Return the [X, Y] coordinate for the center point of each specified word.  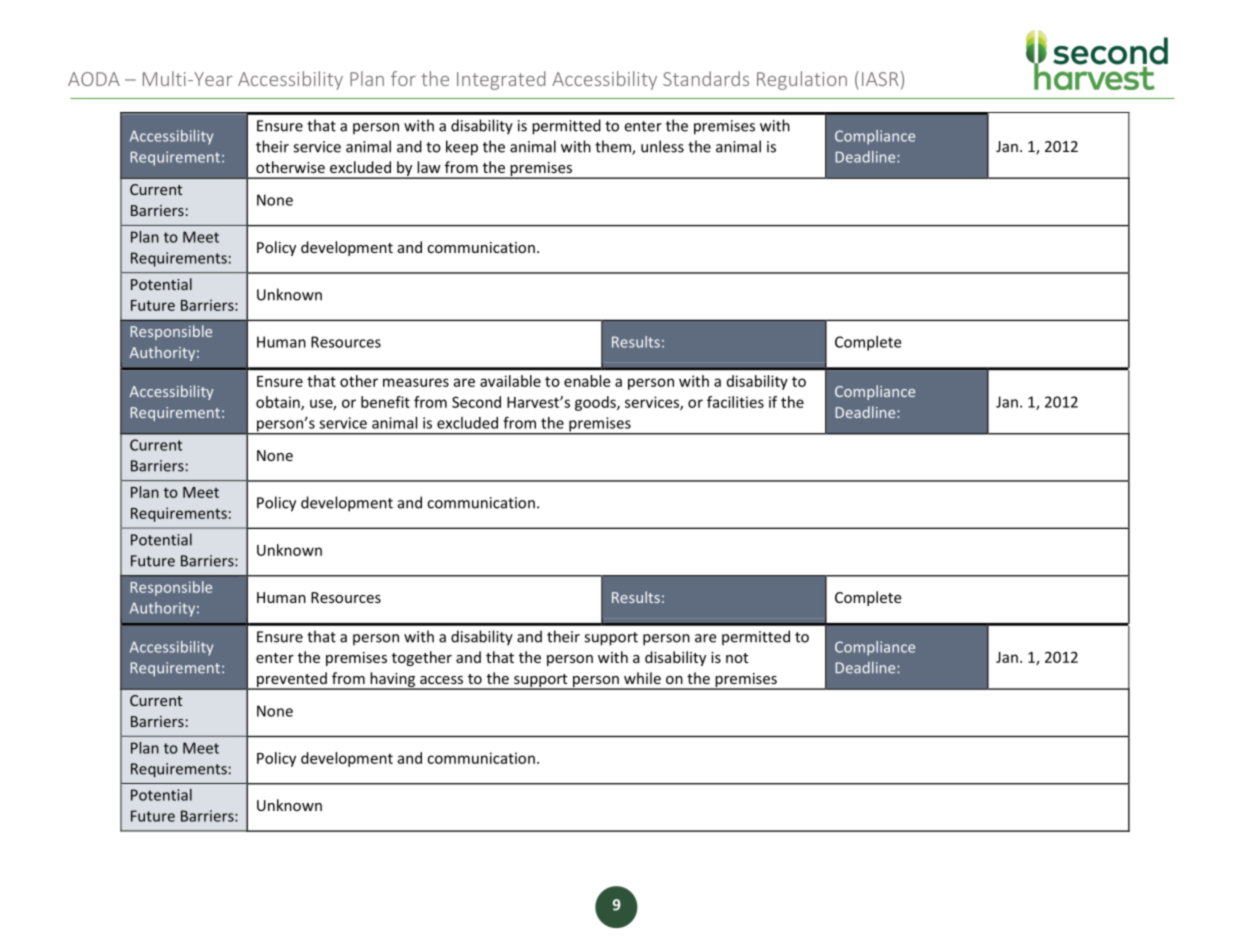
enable [587, 381]
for [403, 78]
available [510, 381]
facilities [735, 402]
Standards [706, 78]
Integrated [501, 80]
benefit [385, 402]
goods [596, 403]
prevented [292, 680]
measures [416, 382]
